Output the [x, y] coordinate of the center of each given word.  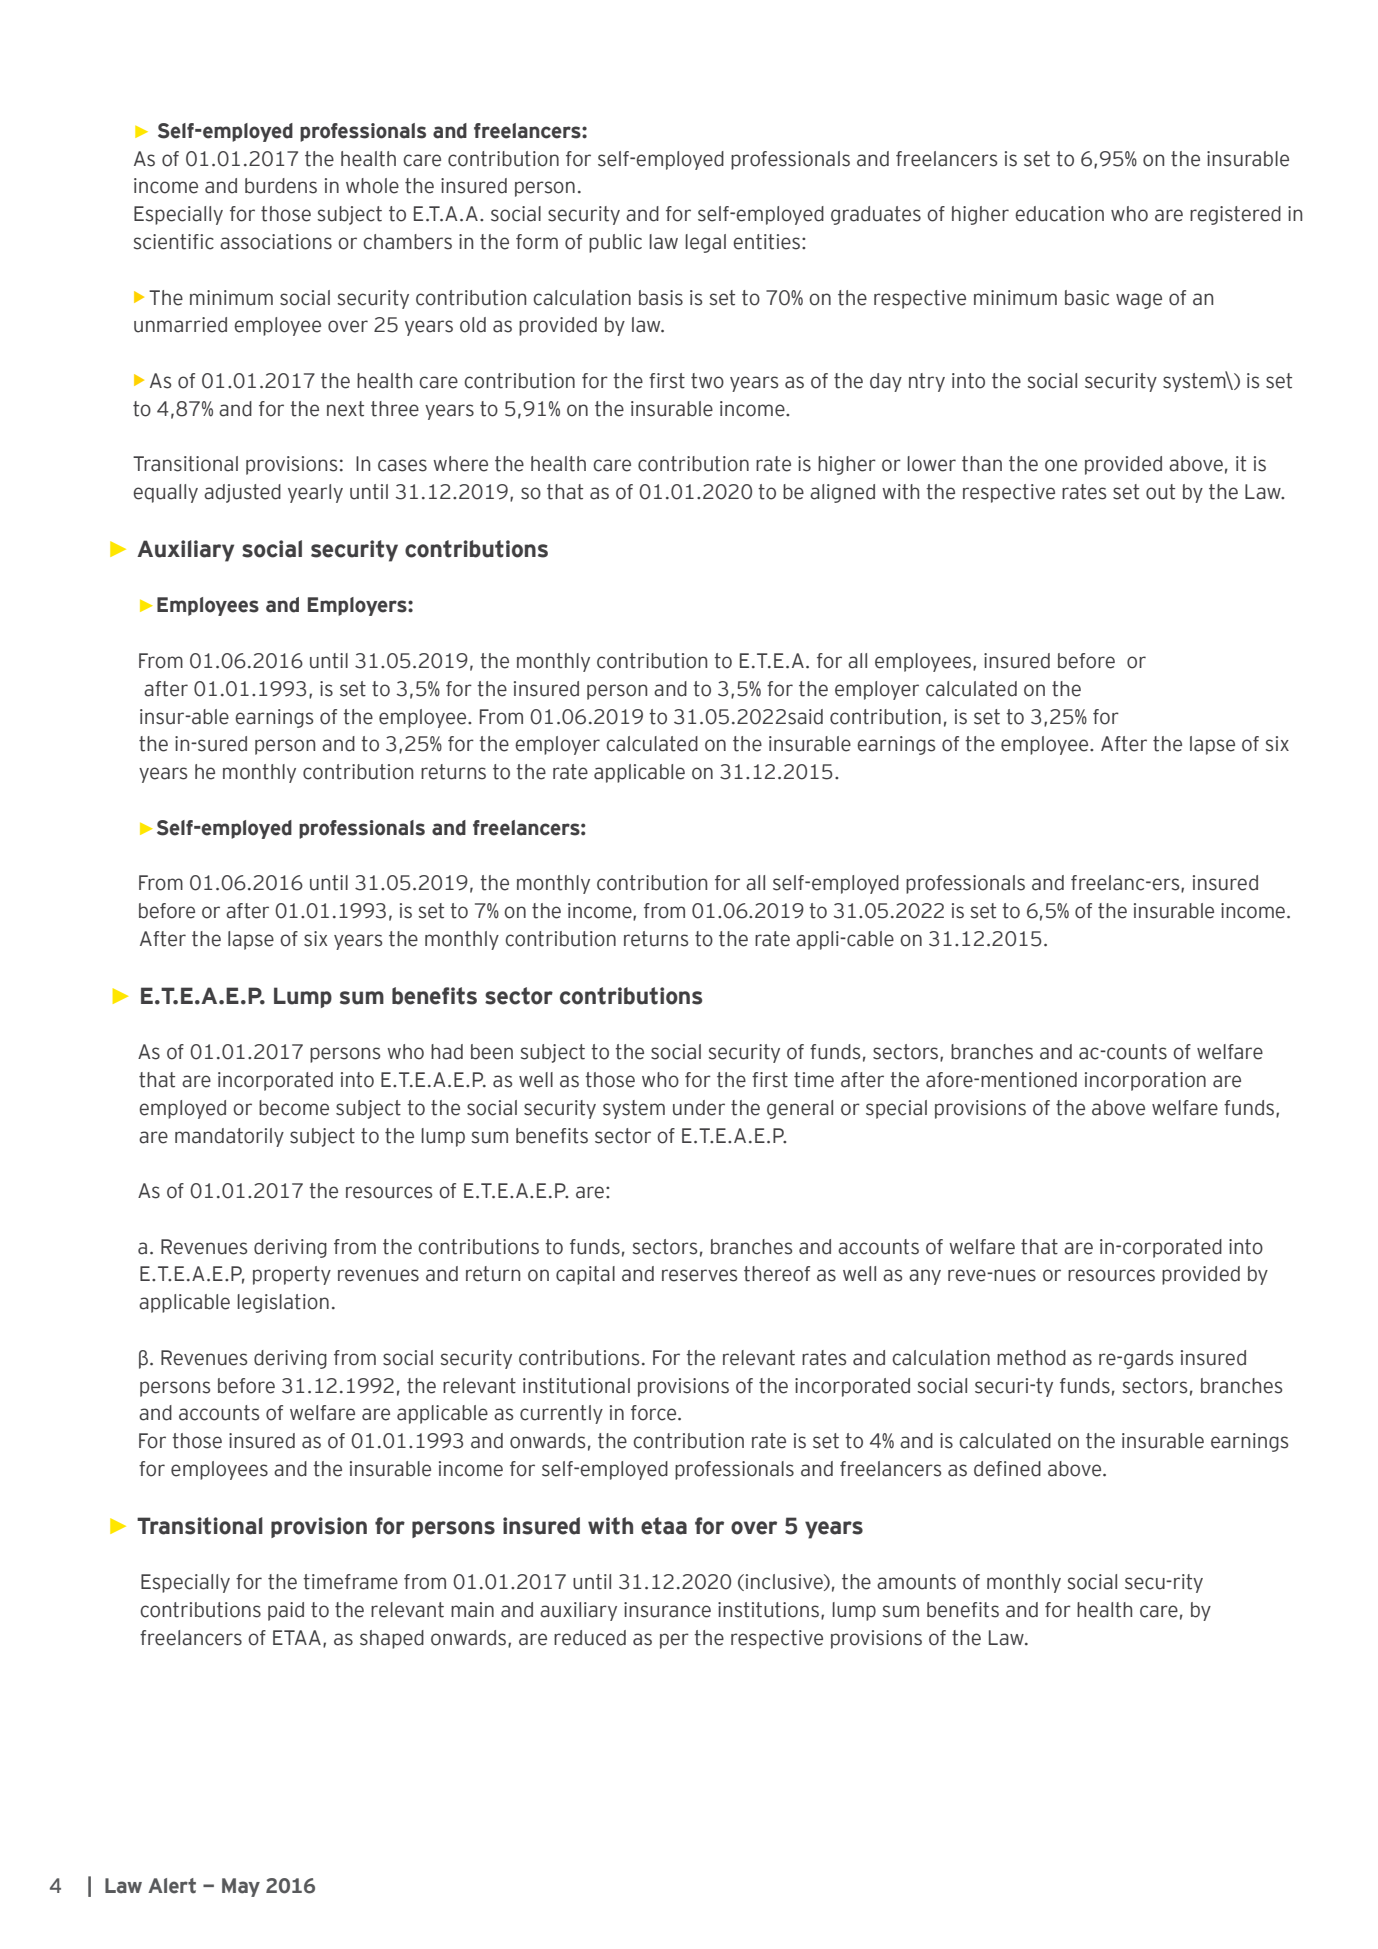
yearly [315, 493]
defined [1007, 1469]
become [294, 1108]
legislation [283, 1303]
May [241, 1887]
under [699, 1108]
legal [705, 243]
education [1059, 214]
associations [276, 242]
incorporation [1145, 1081]
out [1160, 492]
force [655, 1413]
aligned [842, 493]
